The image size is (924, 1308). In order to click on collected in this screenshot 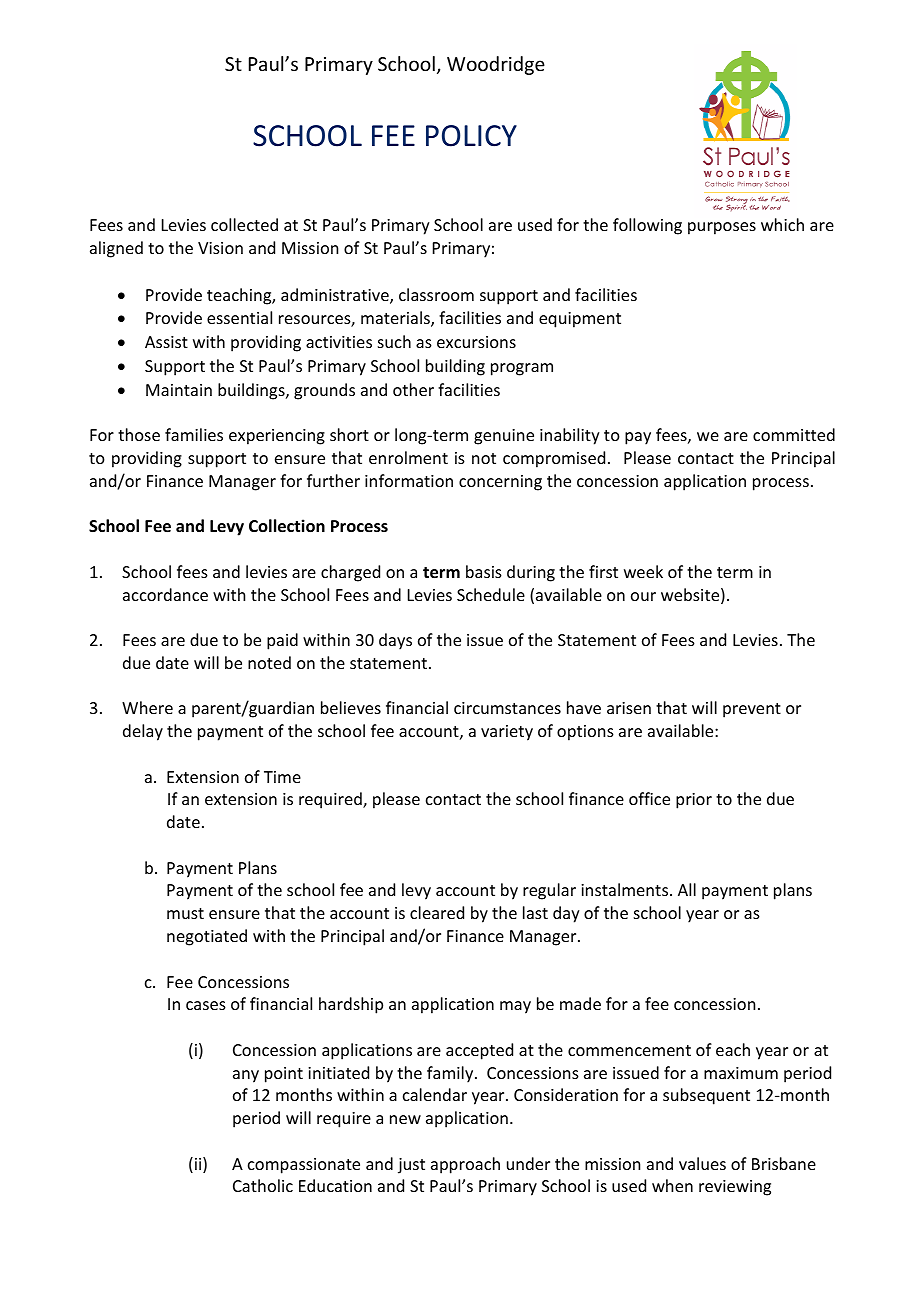, I will do `click(244, 224)`.
